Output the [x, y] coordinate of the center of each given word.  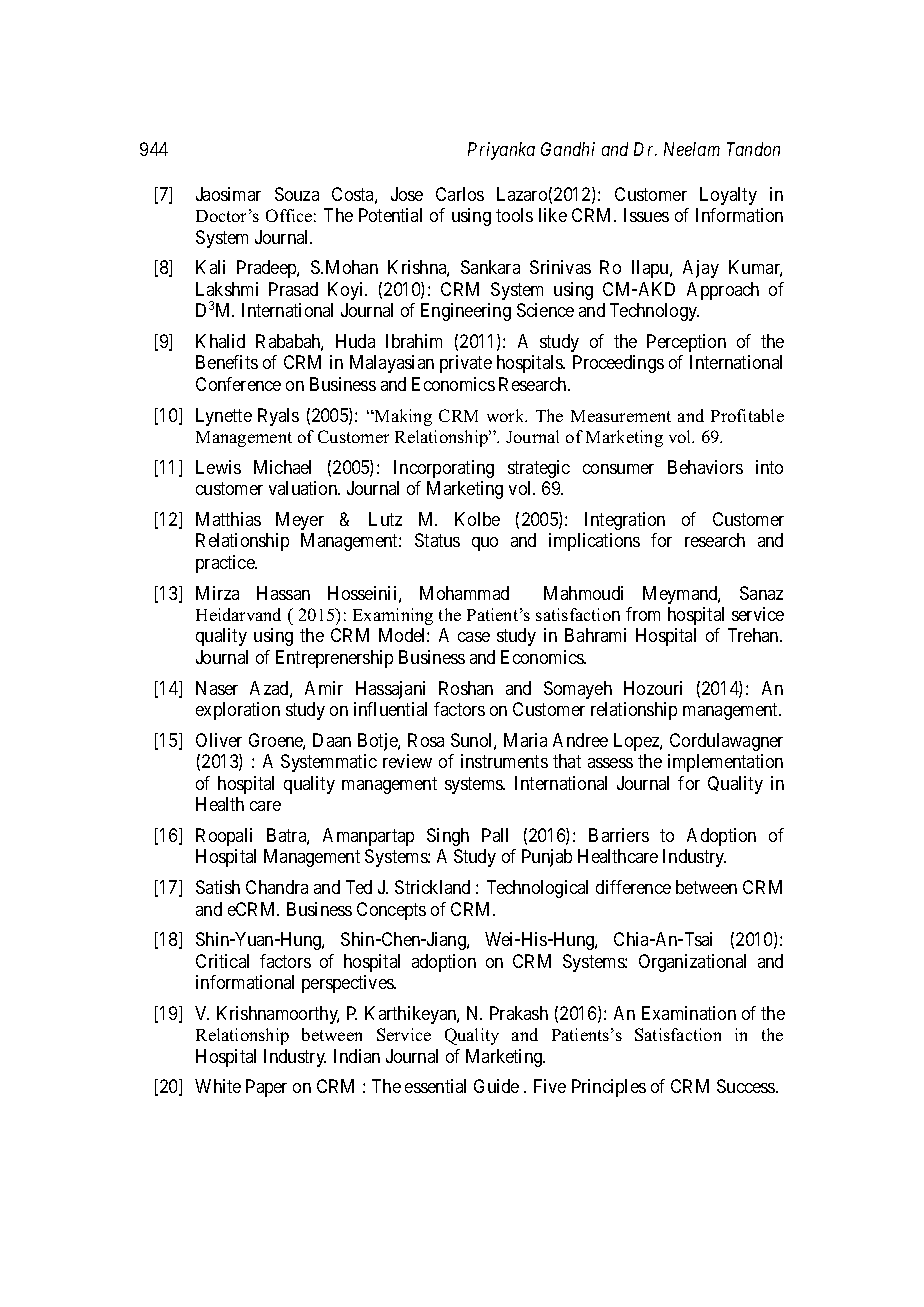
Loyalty [728, 196]
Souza [297, 194]
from [643, 614]
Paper [266, 1088]
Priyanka [501, 151]
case [474, 637]
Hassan [283, 593]
